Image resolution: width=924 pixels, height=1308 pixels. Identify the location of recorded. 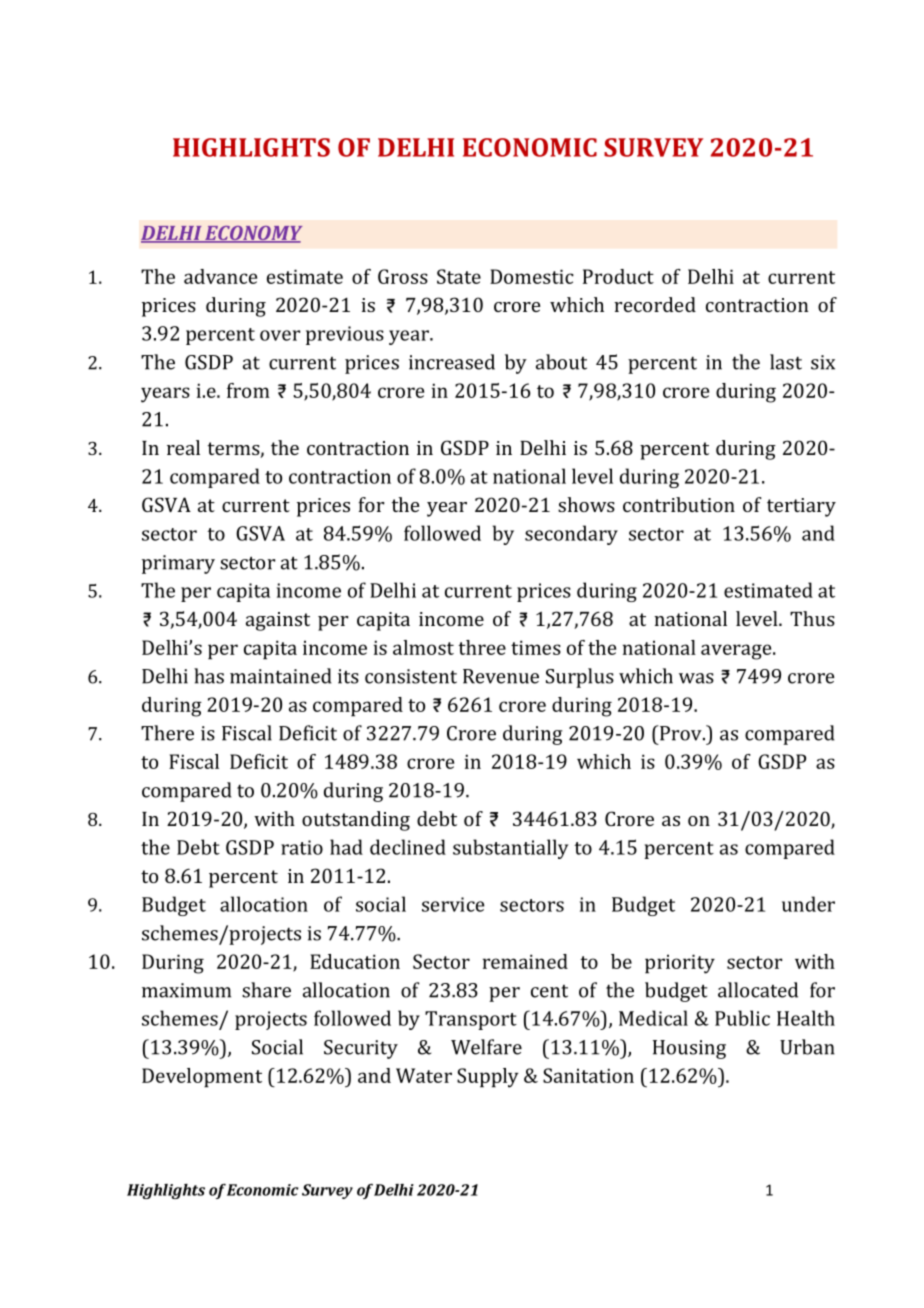
(655, 304).
